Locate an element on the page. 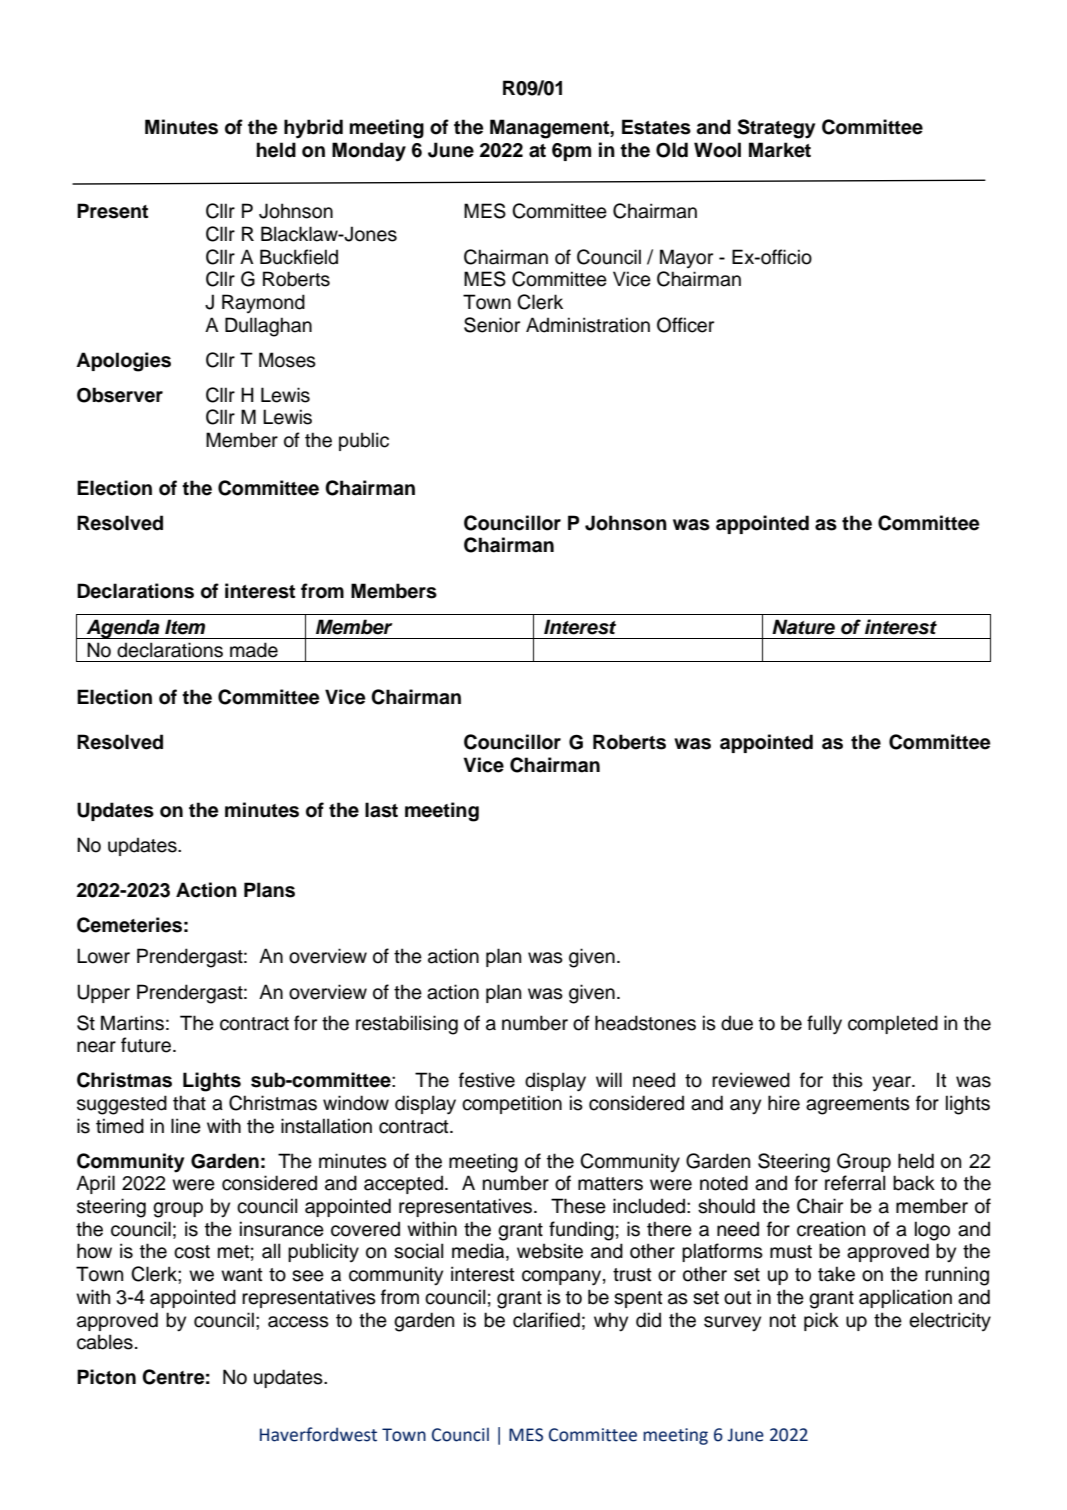  clarified is located at coordinates (546, 1320).
